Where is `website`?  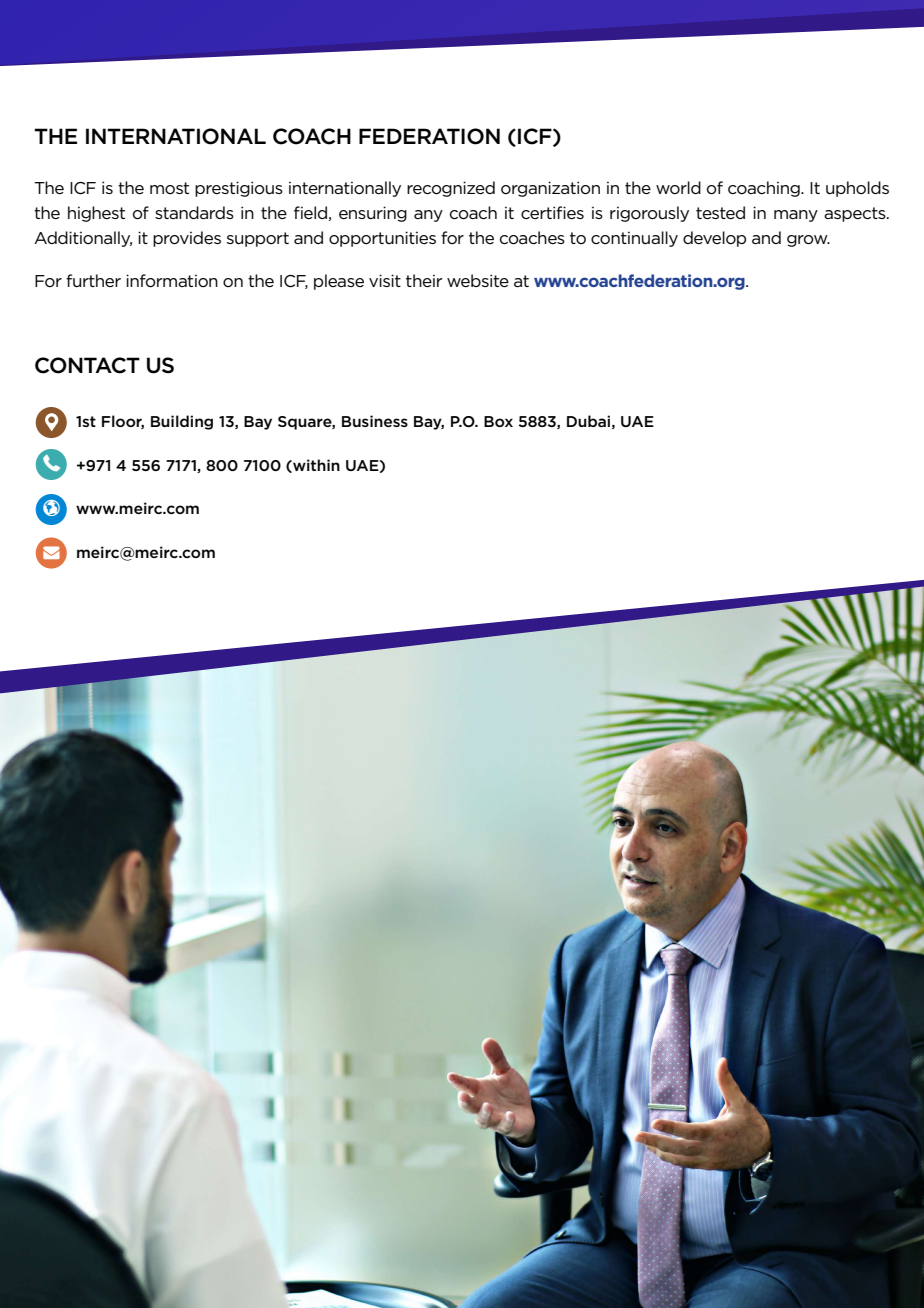
website is located at coordinates (478, 280).
